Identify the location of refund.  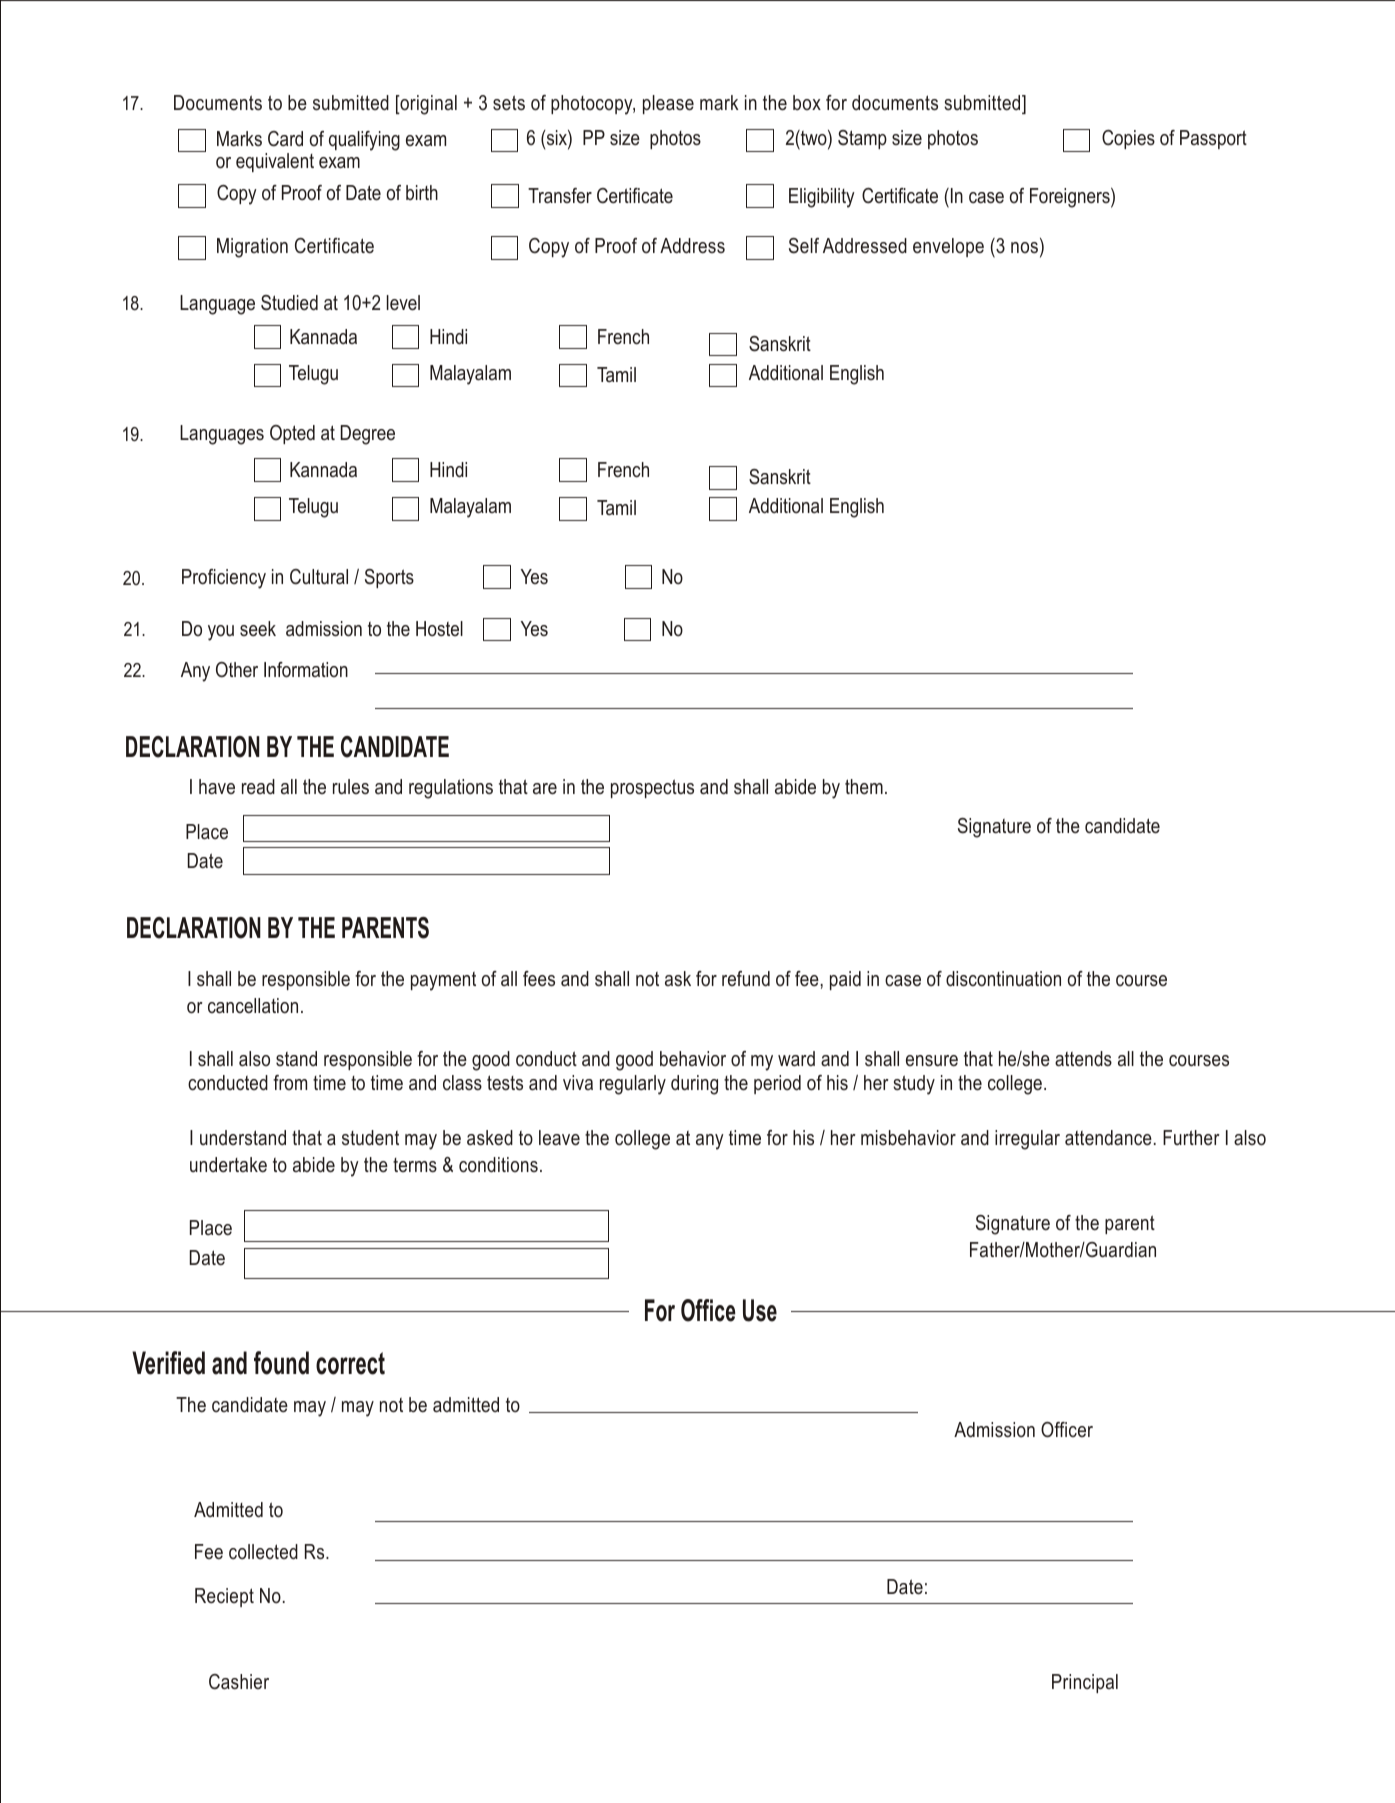
(746, 979).
